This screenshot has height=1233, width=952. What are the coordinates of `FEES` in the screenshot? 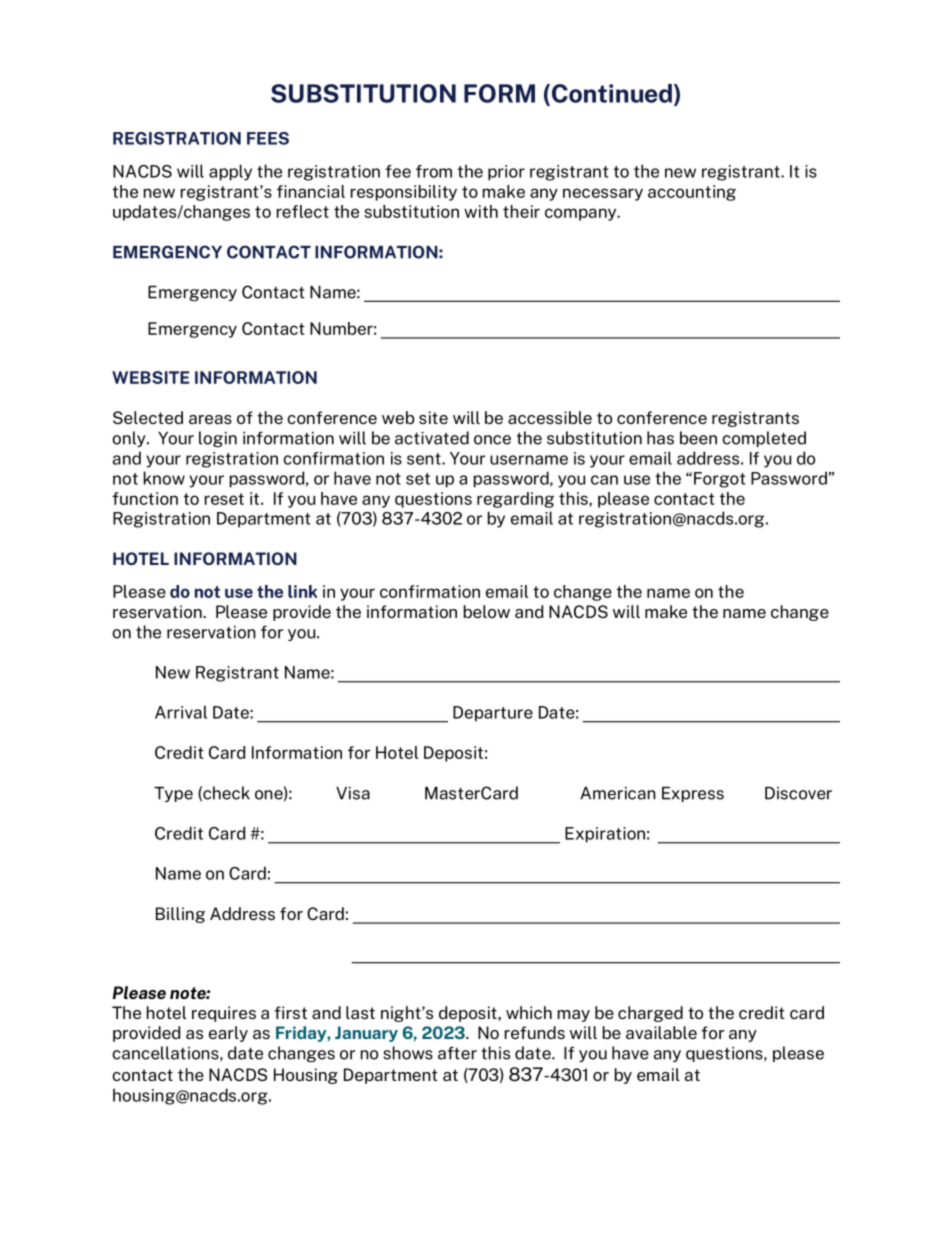 It's located at (268, 138).
